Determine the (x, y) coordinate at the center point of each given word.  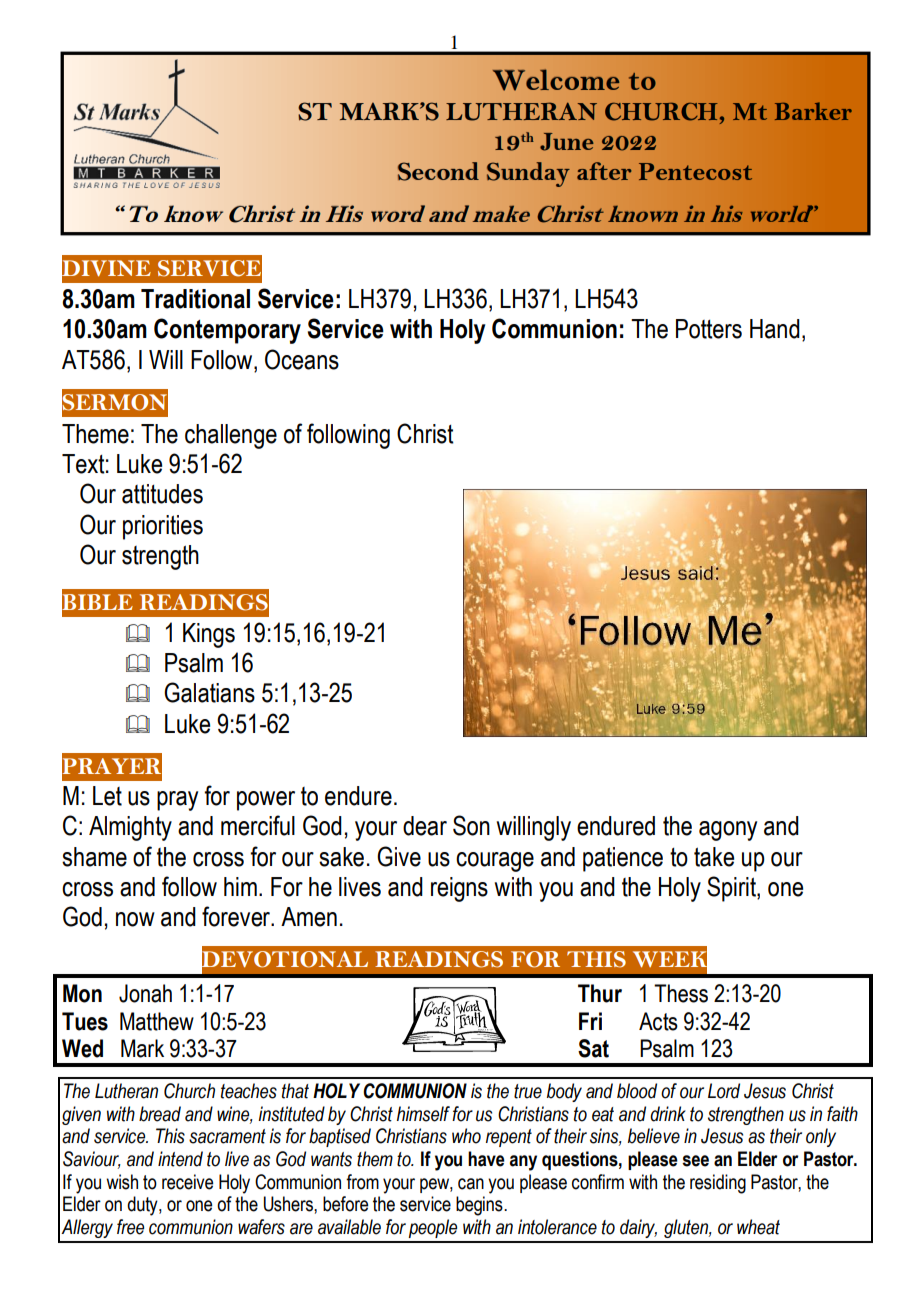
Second (438, 171)
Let (107, 796)
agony (728, 831)
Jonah (145, 993)
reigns (459, 889)
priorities (163, 527)
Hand (775, 329)
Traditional (195, 299)
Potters (709, 329)
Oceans (302, 359)
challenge (231, 436)
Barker (813, 111)
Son (471, 825)
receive (187, 1182)
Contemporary (227, 331)
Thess (681, 993)
